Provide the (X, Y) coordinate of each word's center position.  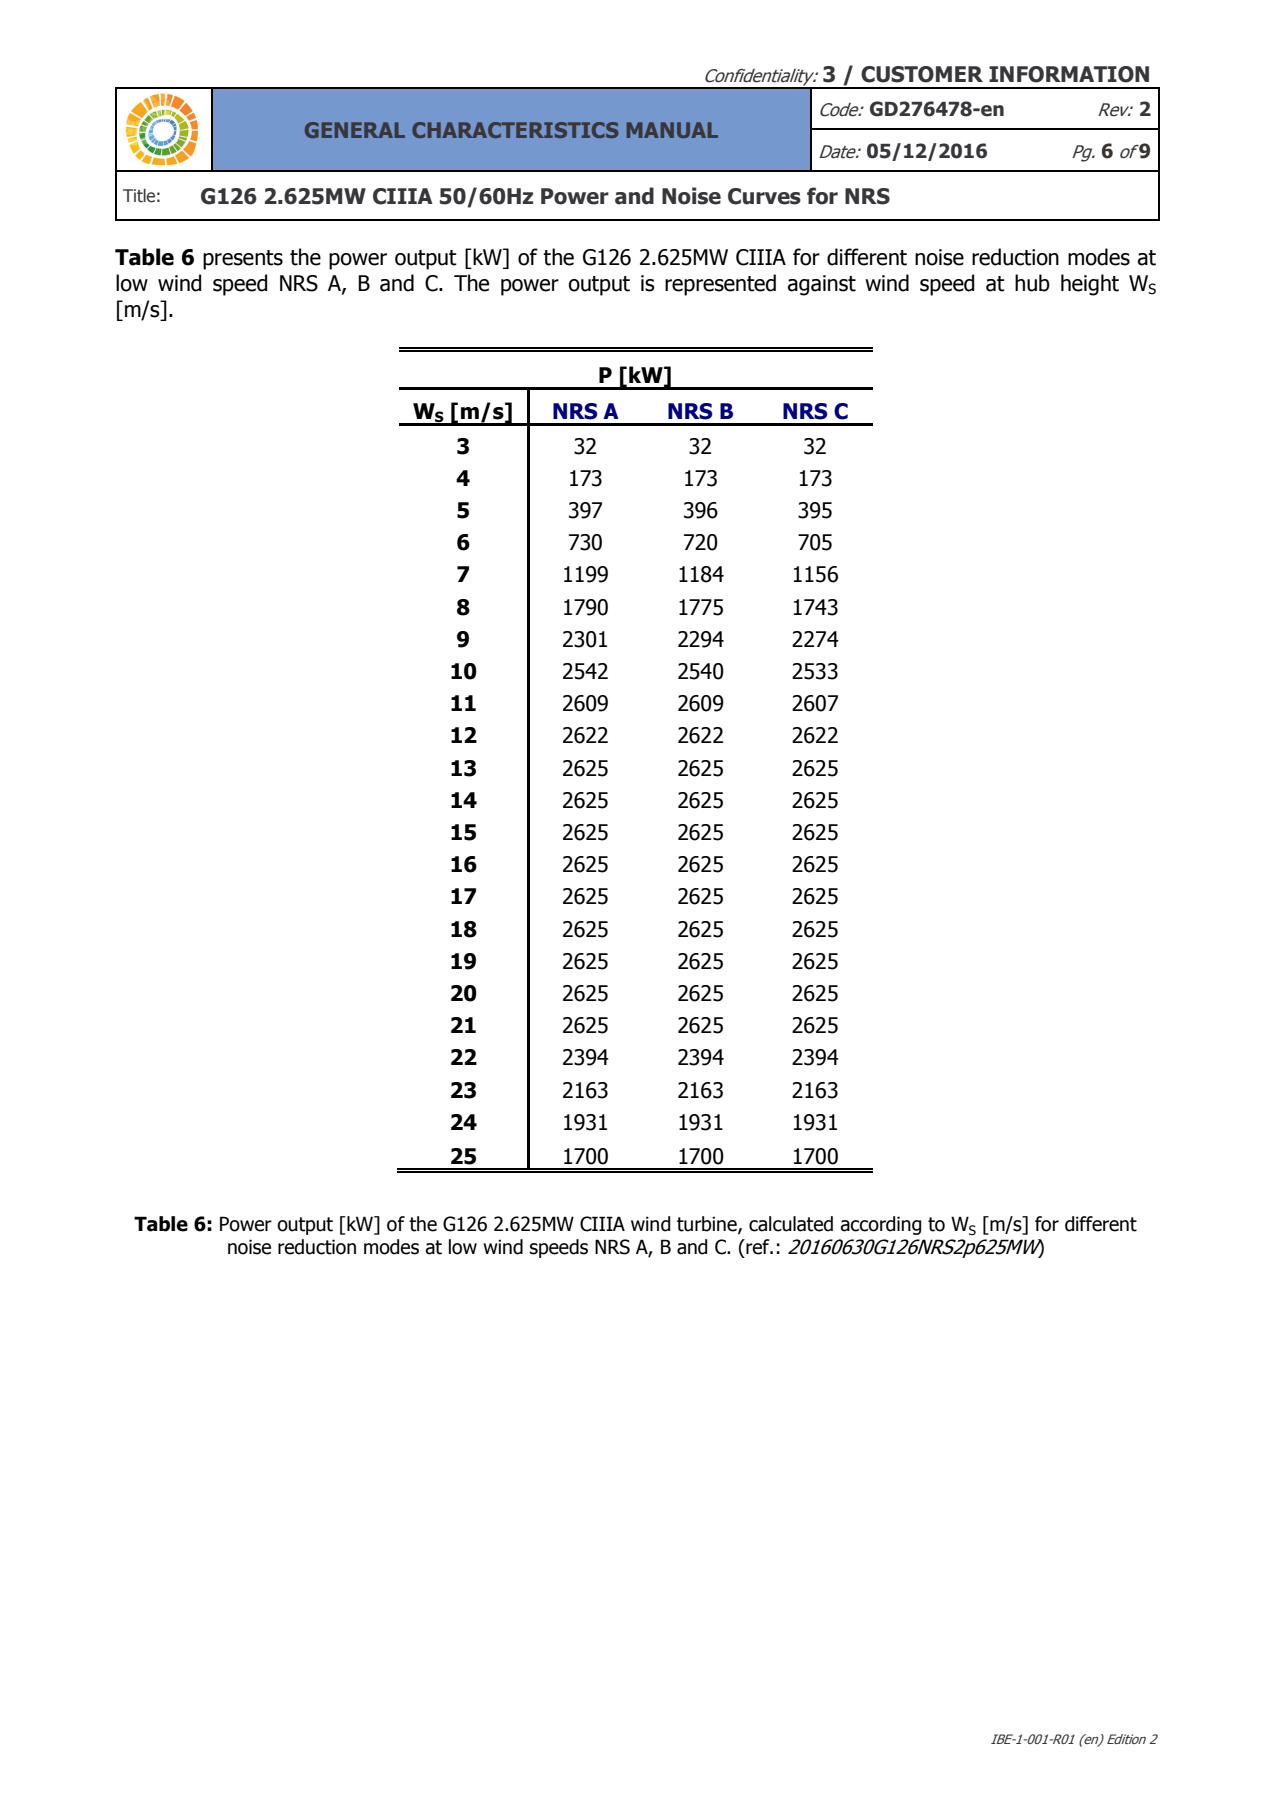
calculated (791, 1224)
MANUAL (672, 130)
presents (243, 260)
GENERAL (355, 130)
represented (720, 285)
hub (1032, 283)
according (880, 1225)
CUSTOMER (922, 74)
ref (758, 1247)
